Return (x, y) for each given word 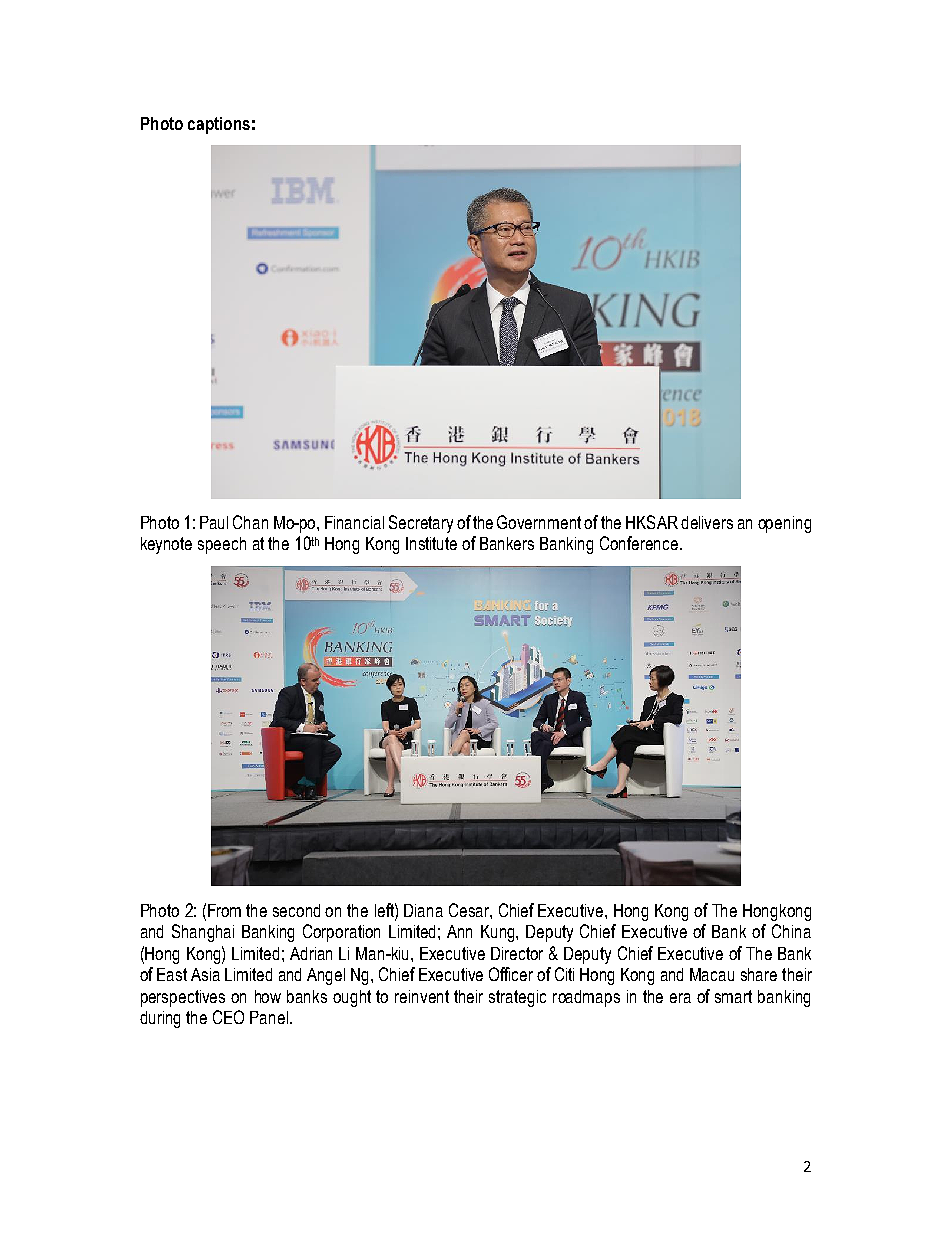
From (224, 910)
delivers (707, 522)
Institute (431, 543)
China (791, 931)
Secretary (421, 524)
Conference (639, 543)
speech (222, 545)
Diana (423, 910)
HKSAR (652, 522)
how (268, 996)
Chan (250, 522)
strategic (517, 998)
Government (539, 522)
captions (219, 125)
